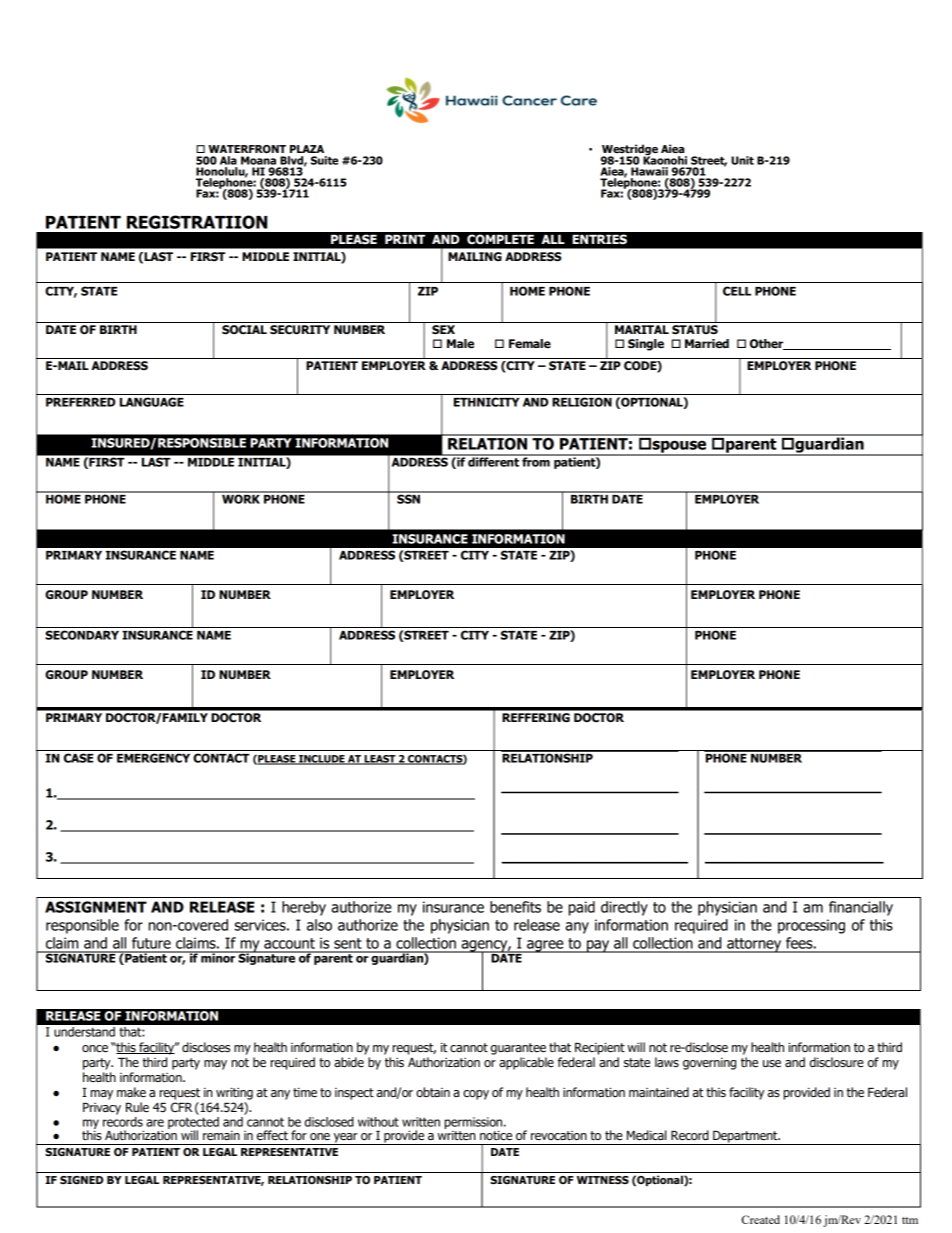 This screenshot has width=952, height=1233. Describe the element at coordinates (742, 160) in the screenshot. I see `Unit` at that location.
